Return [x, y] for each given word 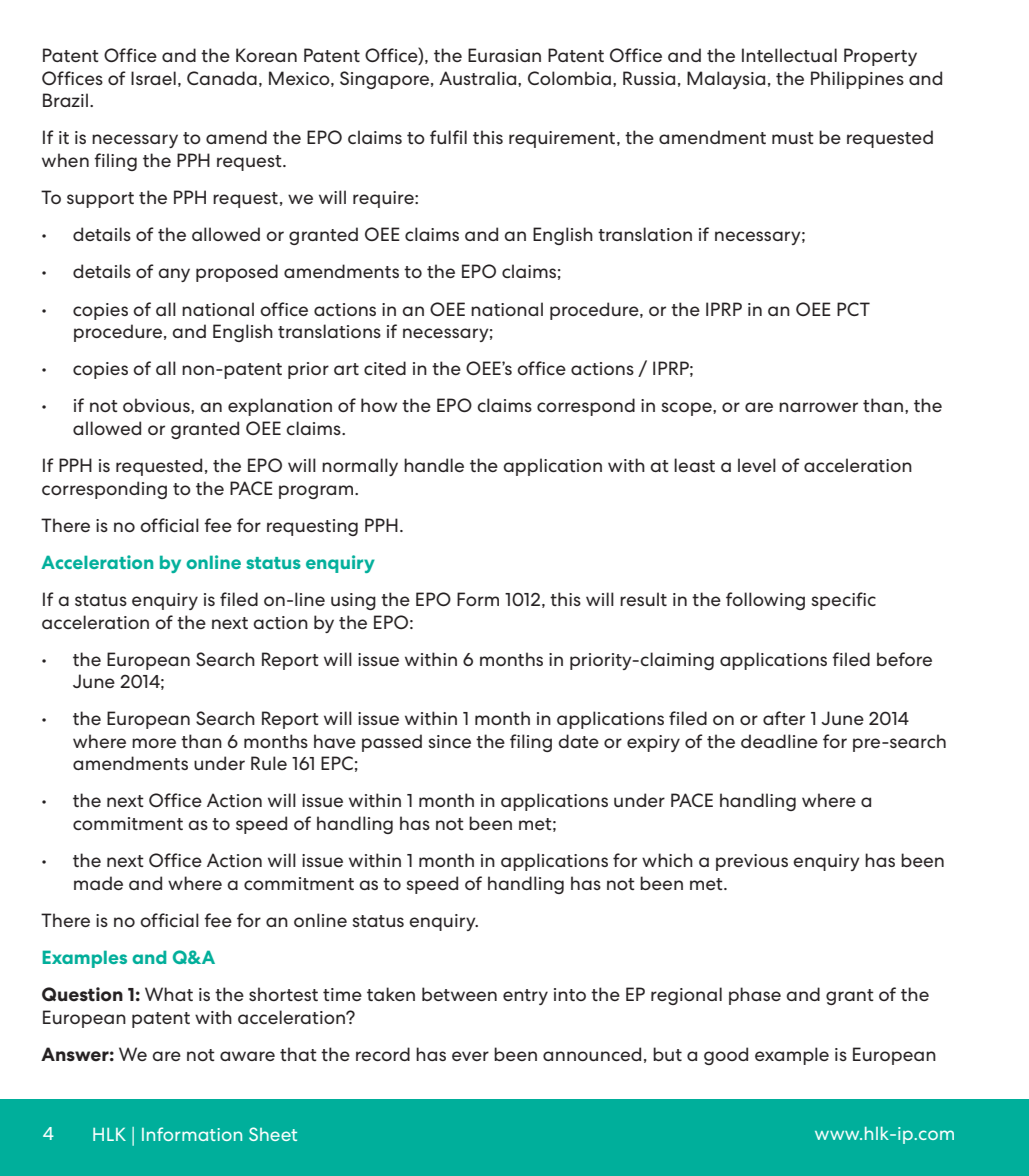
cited [385, 368]
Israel [153, 78]
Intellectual [789, 55]
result [643, 599]
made [98, 883]
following [765, 601]
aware [247, 1056]
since [450, 741]
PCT [853, 309]
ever [470, 1056]
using [353, 601]
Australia [479, 78]
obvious [157, 405]
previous [752, 862]
